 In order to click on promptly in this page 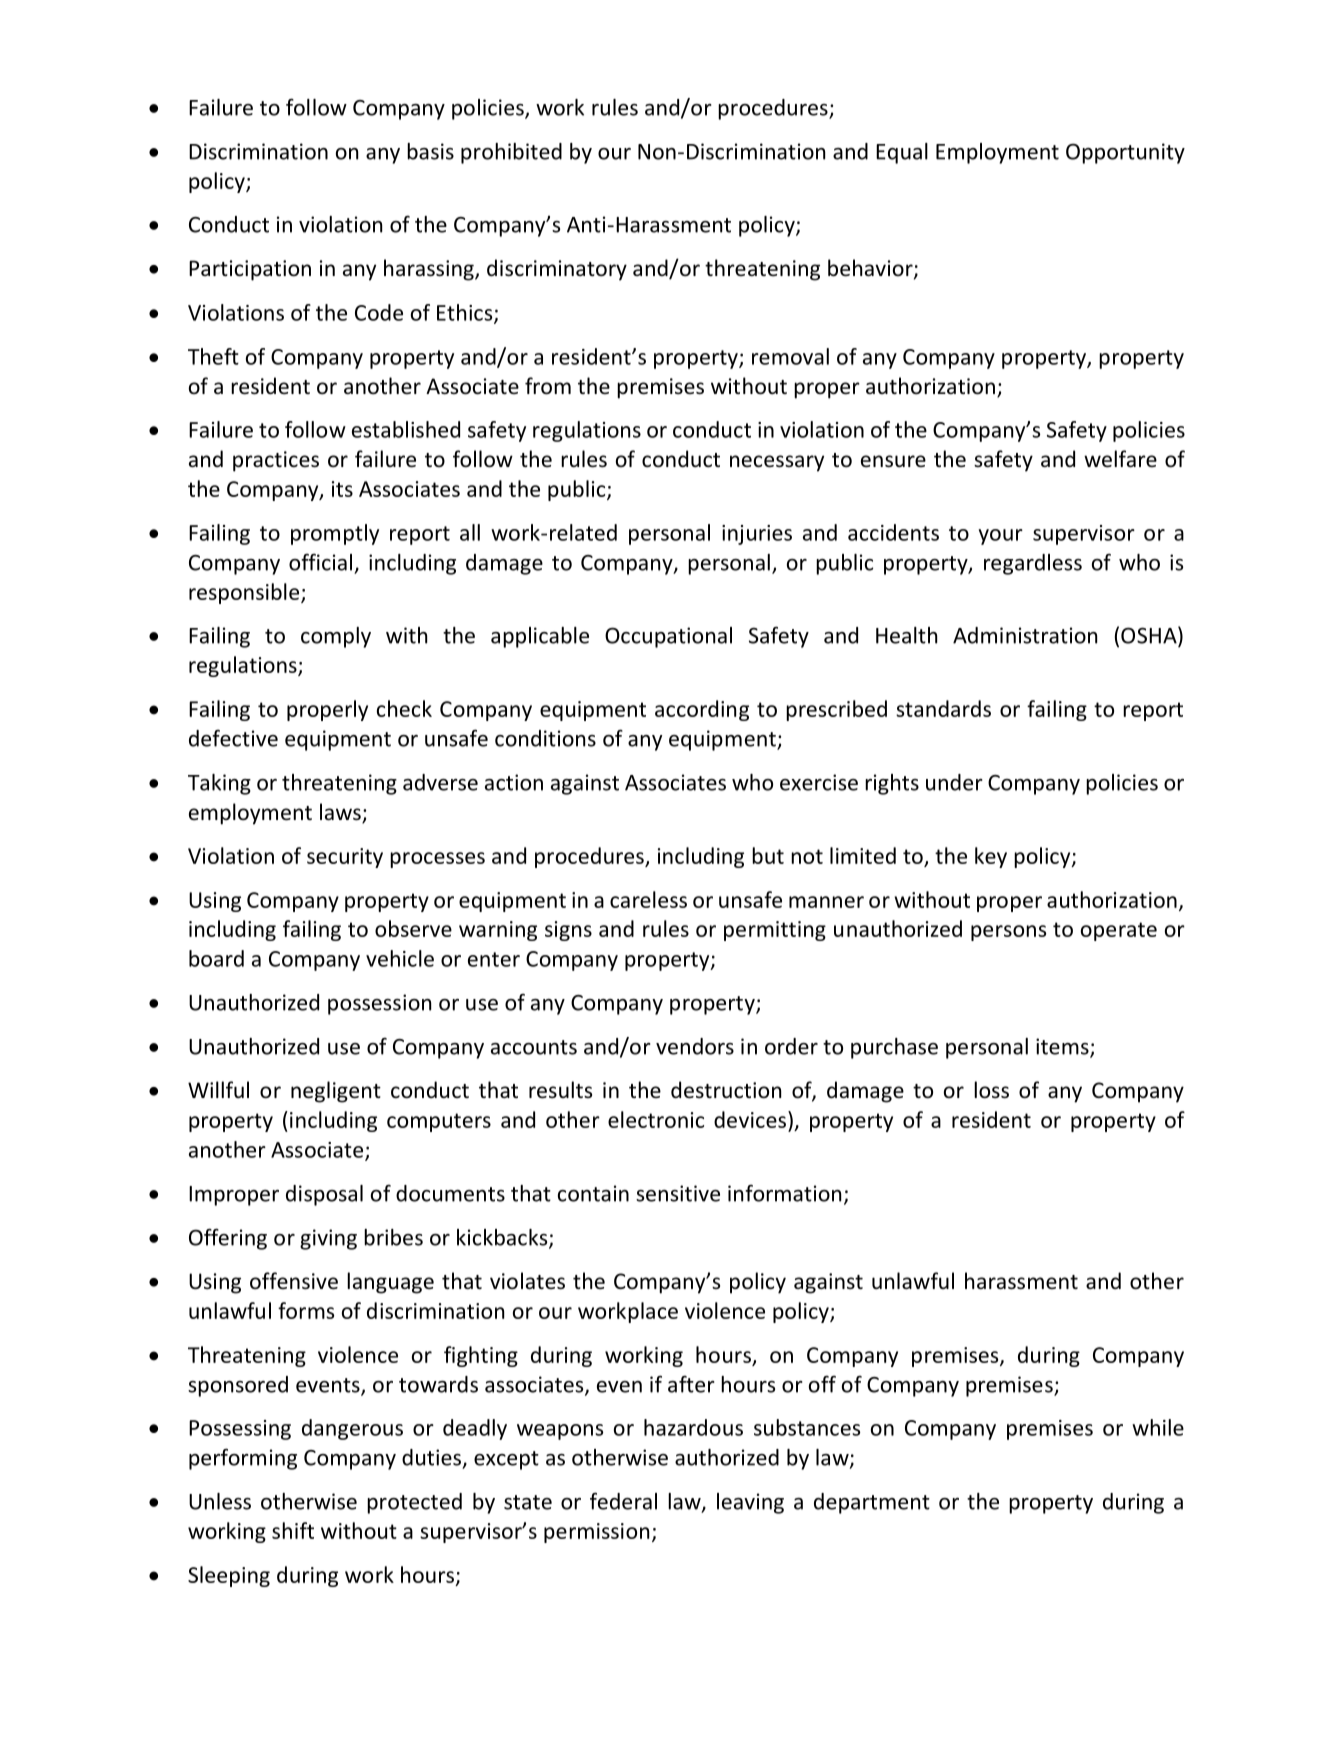, I will do `click(335, 534)`.
